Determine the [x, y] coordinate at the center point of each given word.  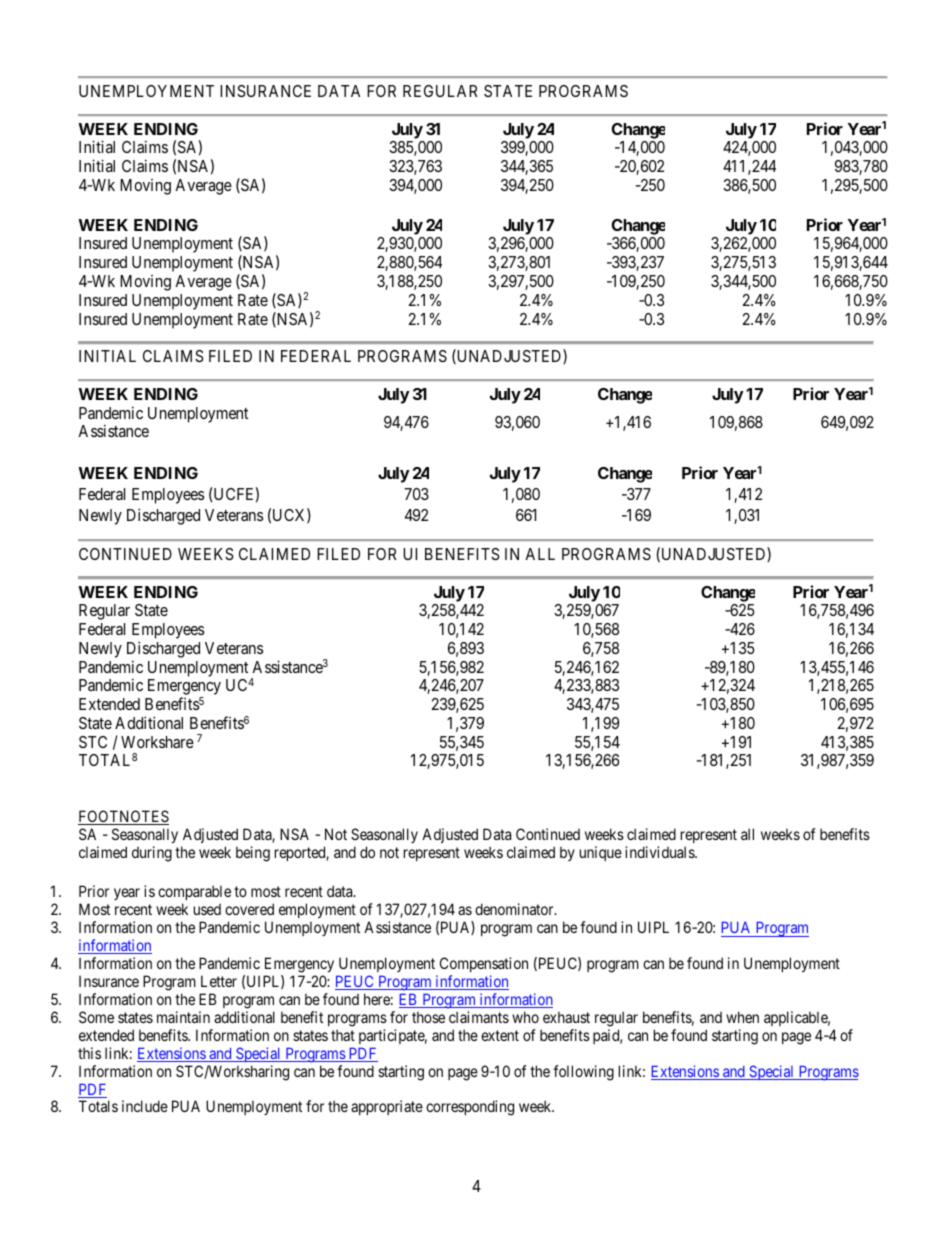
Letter [219, 981]
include [145, 1106]
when [742, 1017]
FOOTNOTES [123, 817]
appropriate [387, 1107]
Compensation [482, 966]
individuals [660, 852]
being [253, 854]
